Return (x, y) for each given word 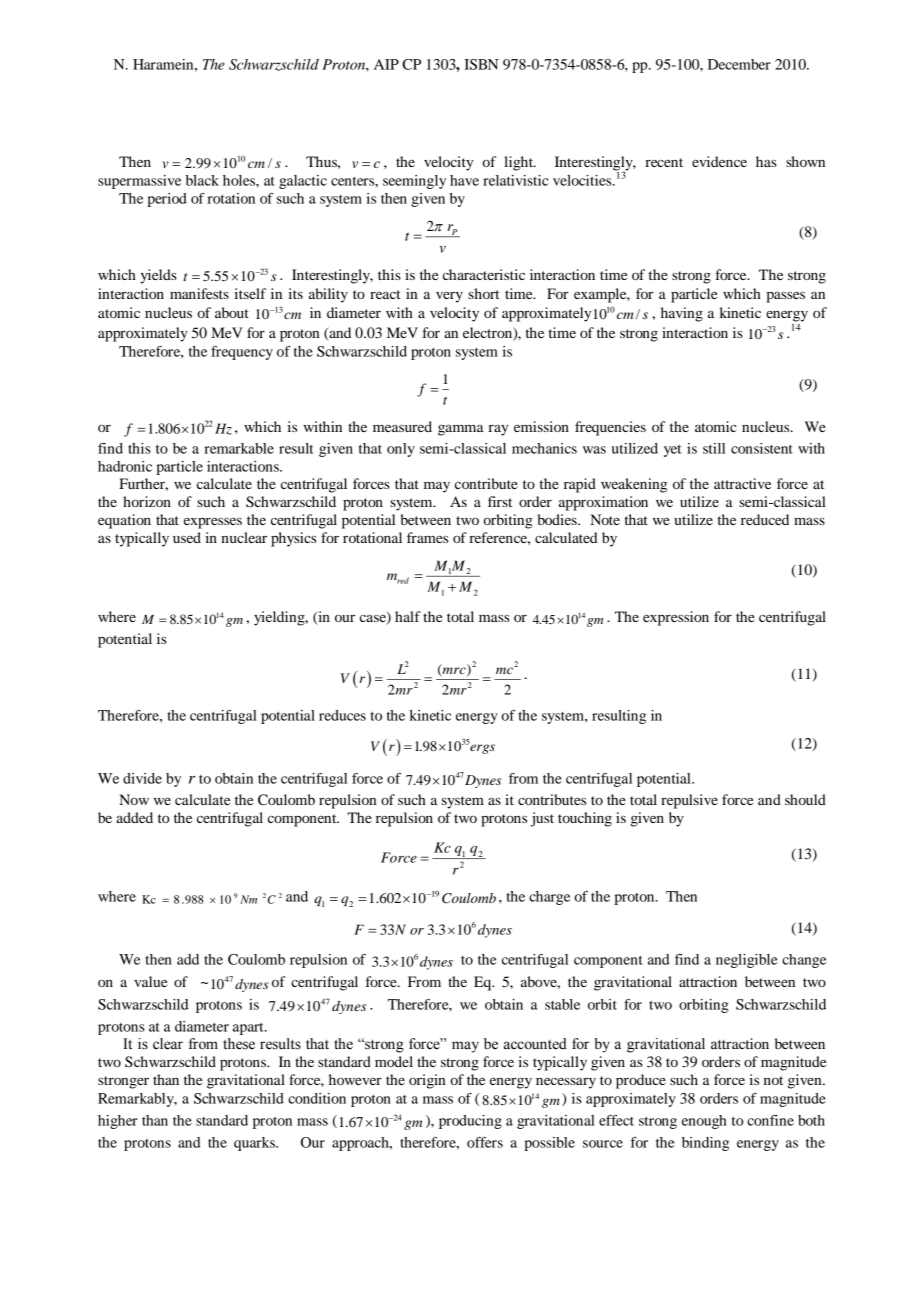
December (739, 64)
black (202, 180)
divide (142, 778)
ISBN (481, 64)
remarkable (239, 448)
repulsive (689, 801)
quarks (256, 1144)
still (714, 448)
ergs (482, 748)
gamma (461, 430)
